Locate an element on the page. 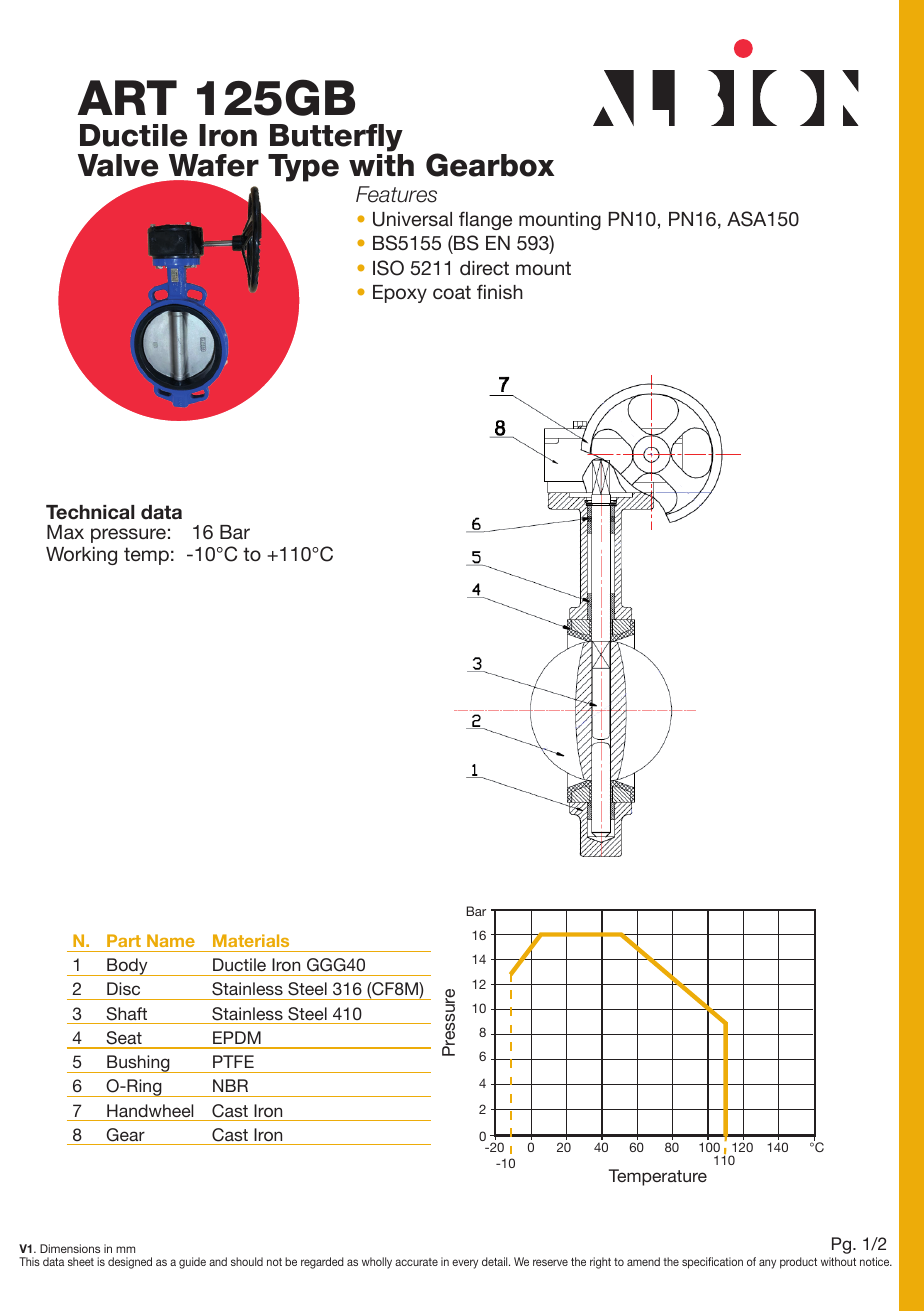  Technical is located at coordinates (90, 512).
